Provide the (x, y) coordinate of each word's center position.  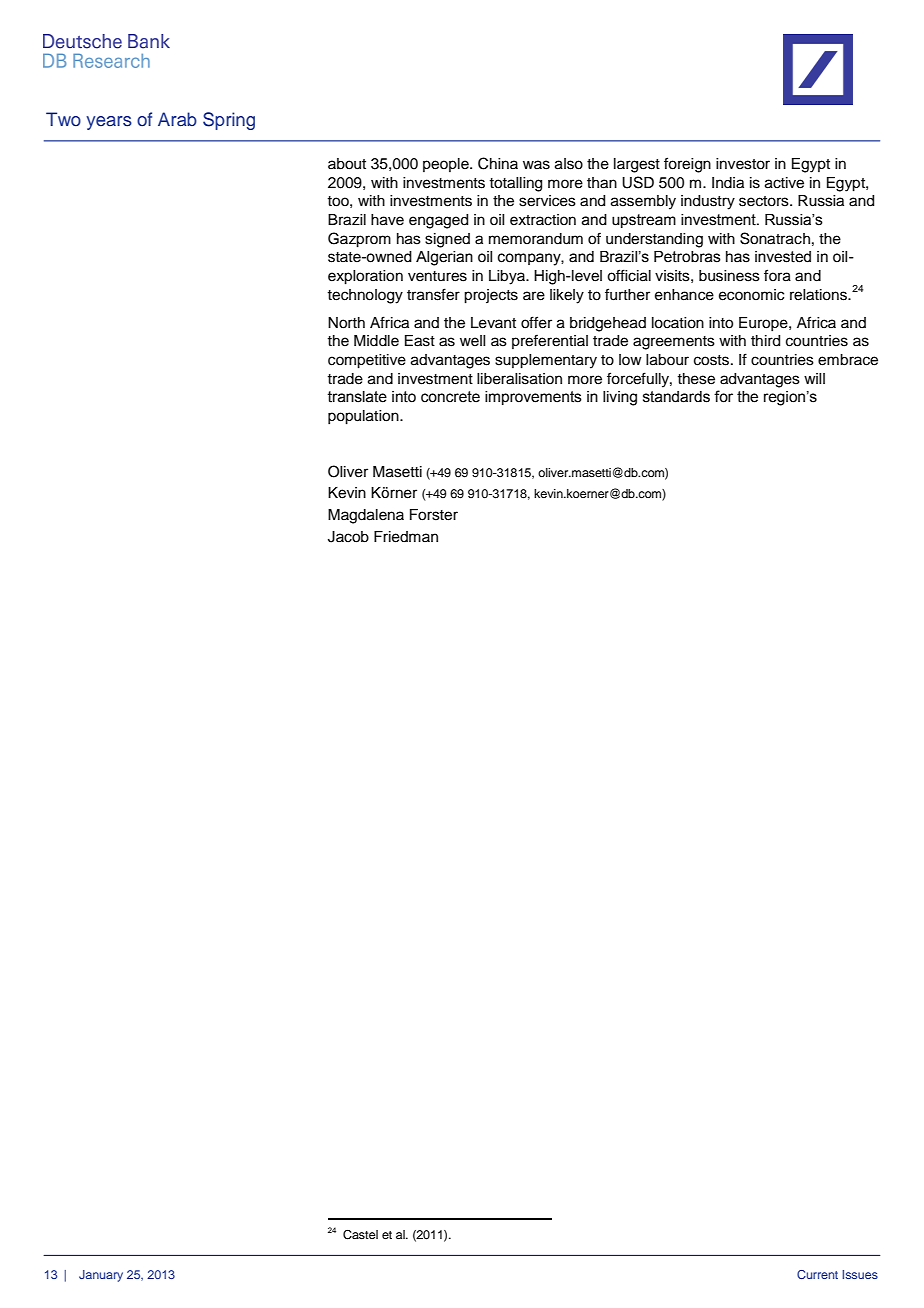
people (447, 165)
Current (817, 1274)
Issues (860, 1274)
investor (743, 164)
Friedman (406, 537)
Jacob (348, 537)
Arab (177, 119)
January (101, 1276)
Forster (434, 515)
